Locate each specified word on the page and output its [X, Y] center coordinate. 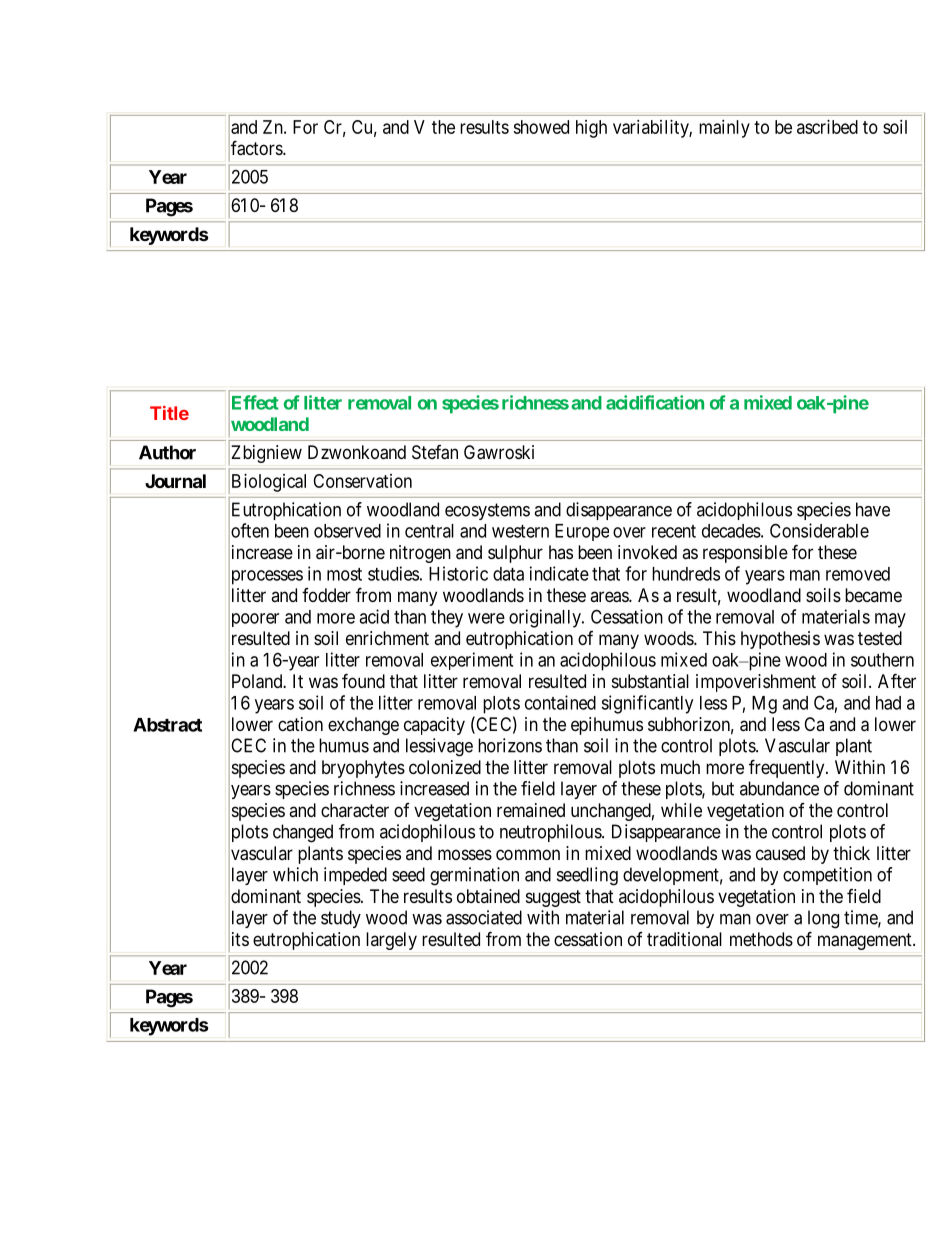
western [520, 531]
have [873, 509]
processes [266, 578]
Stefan [435, 452]
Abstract [167, 725]
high [591, 129]
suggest [553, 898]
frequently [788, 768]
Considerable [819, 530]
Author [167, 452]
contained [560, 702]
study [341, 919]
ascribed [827, 127]
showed [541, 127]
